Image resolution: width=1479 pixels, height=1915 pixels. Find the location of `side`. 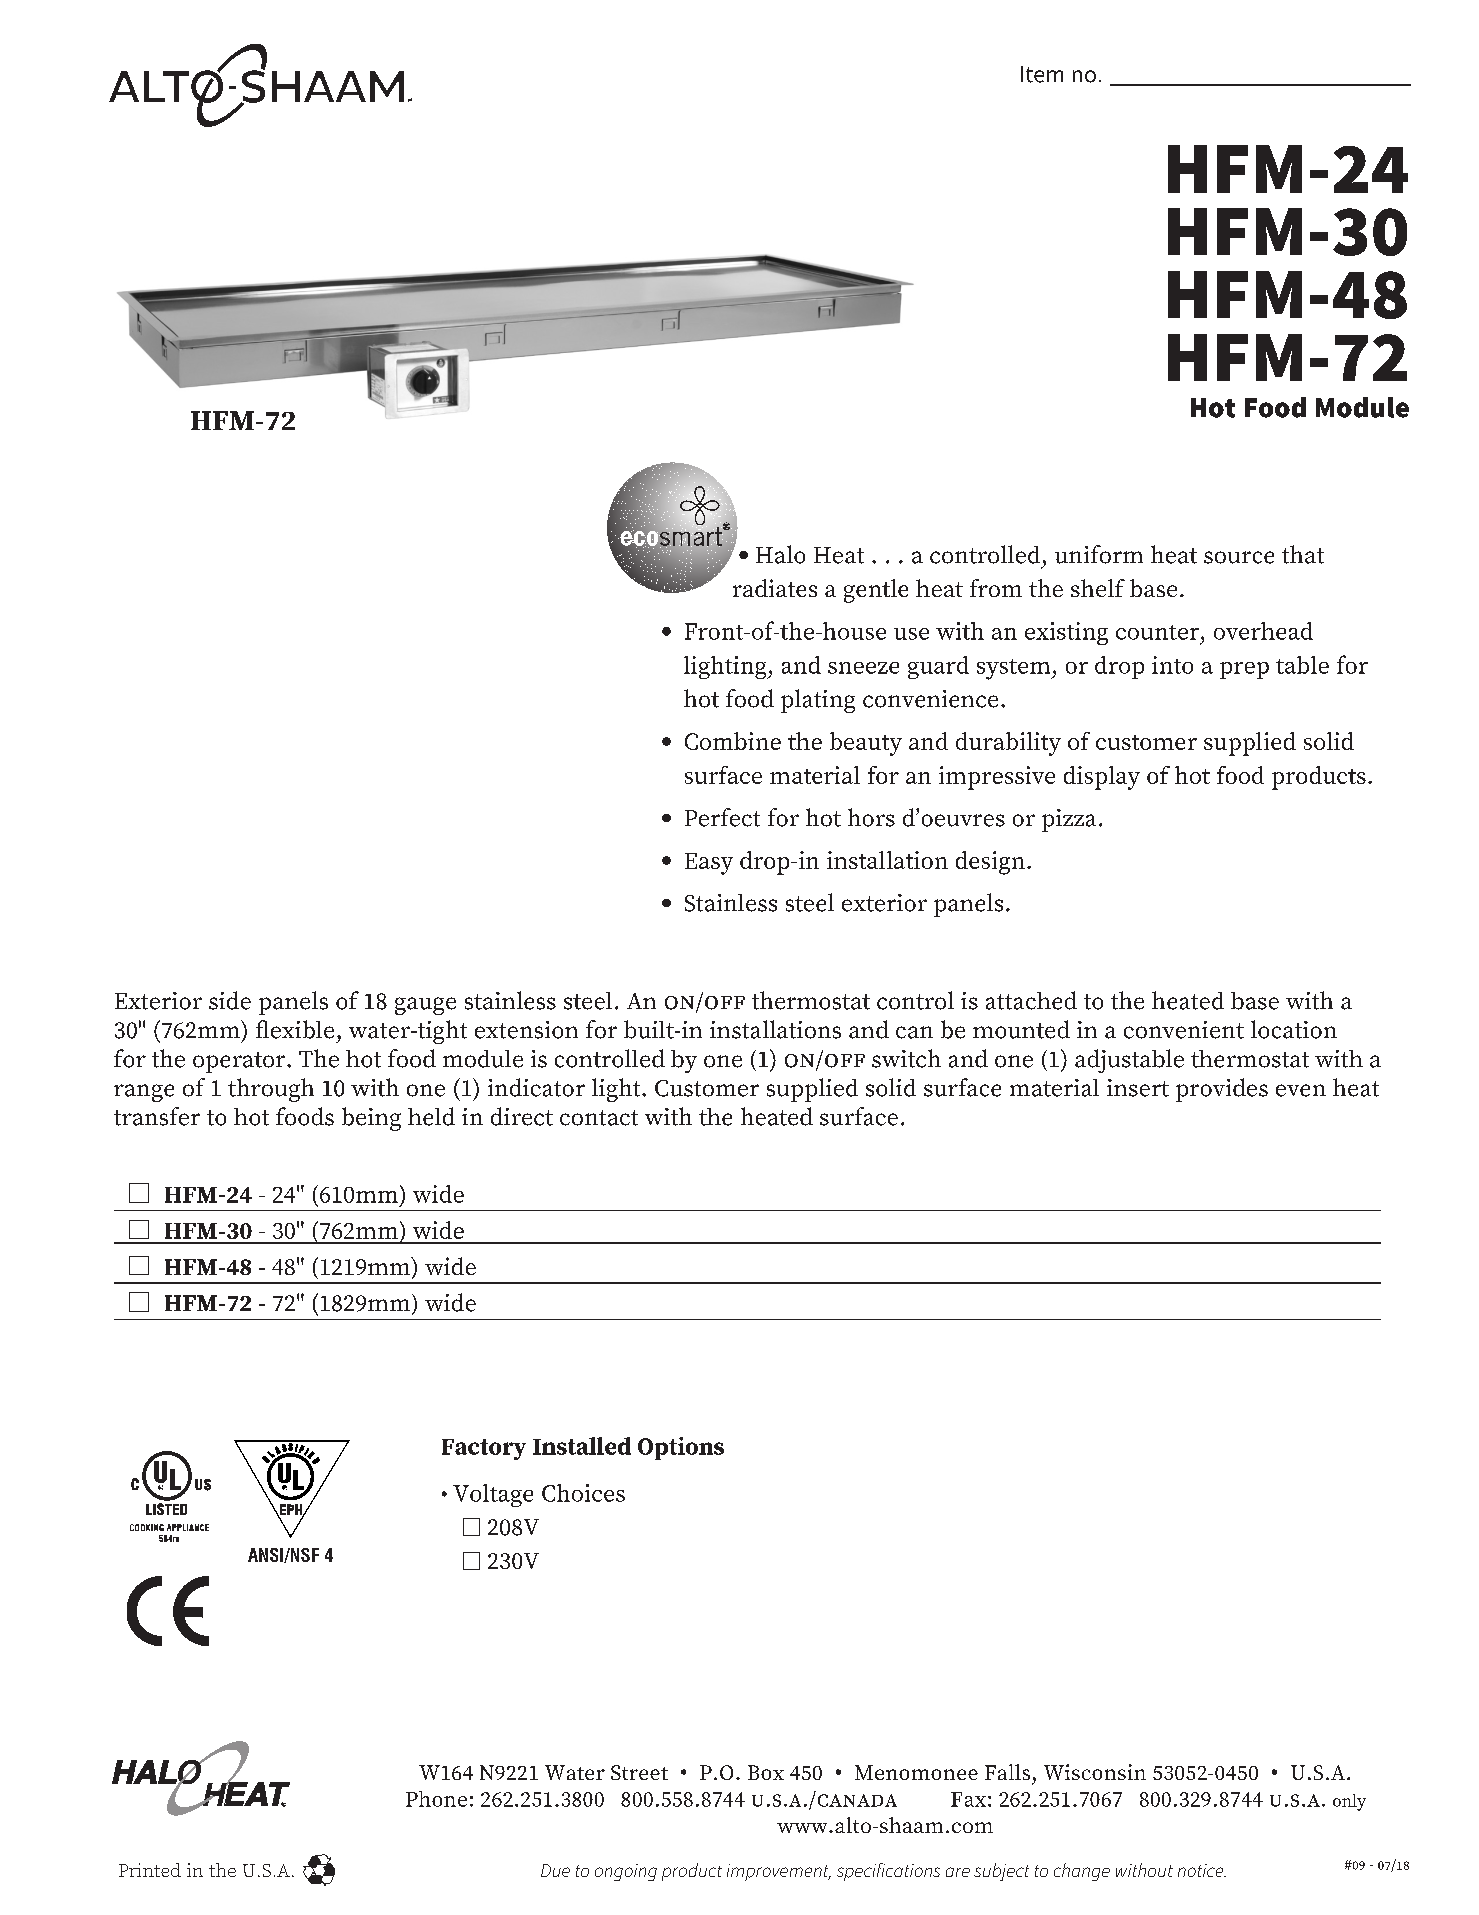

side is located at coordinates (230, 1000).
